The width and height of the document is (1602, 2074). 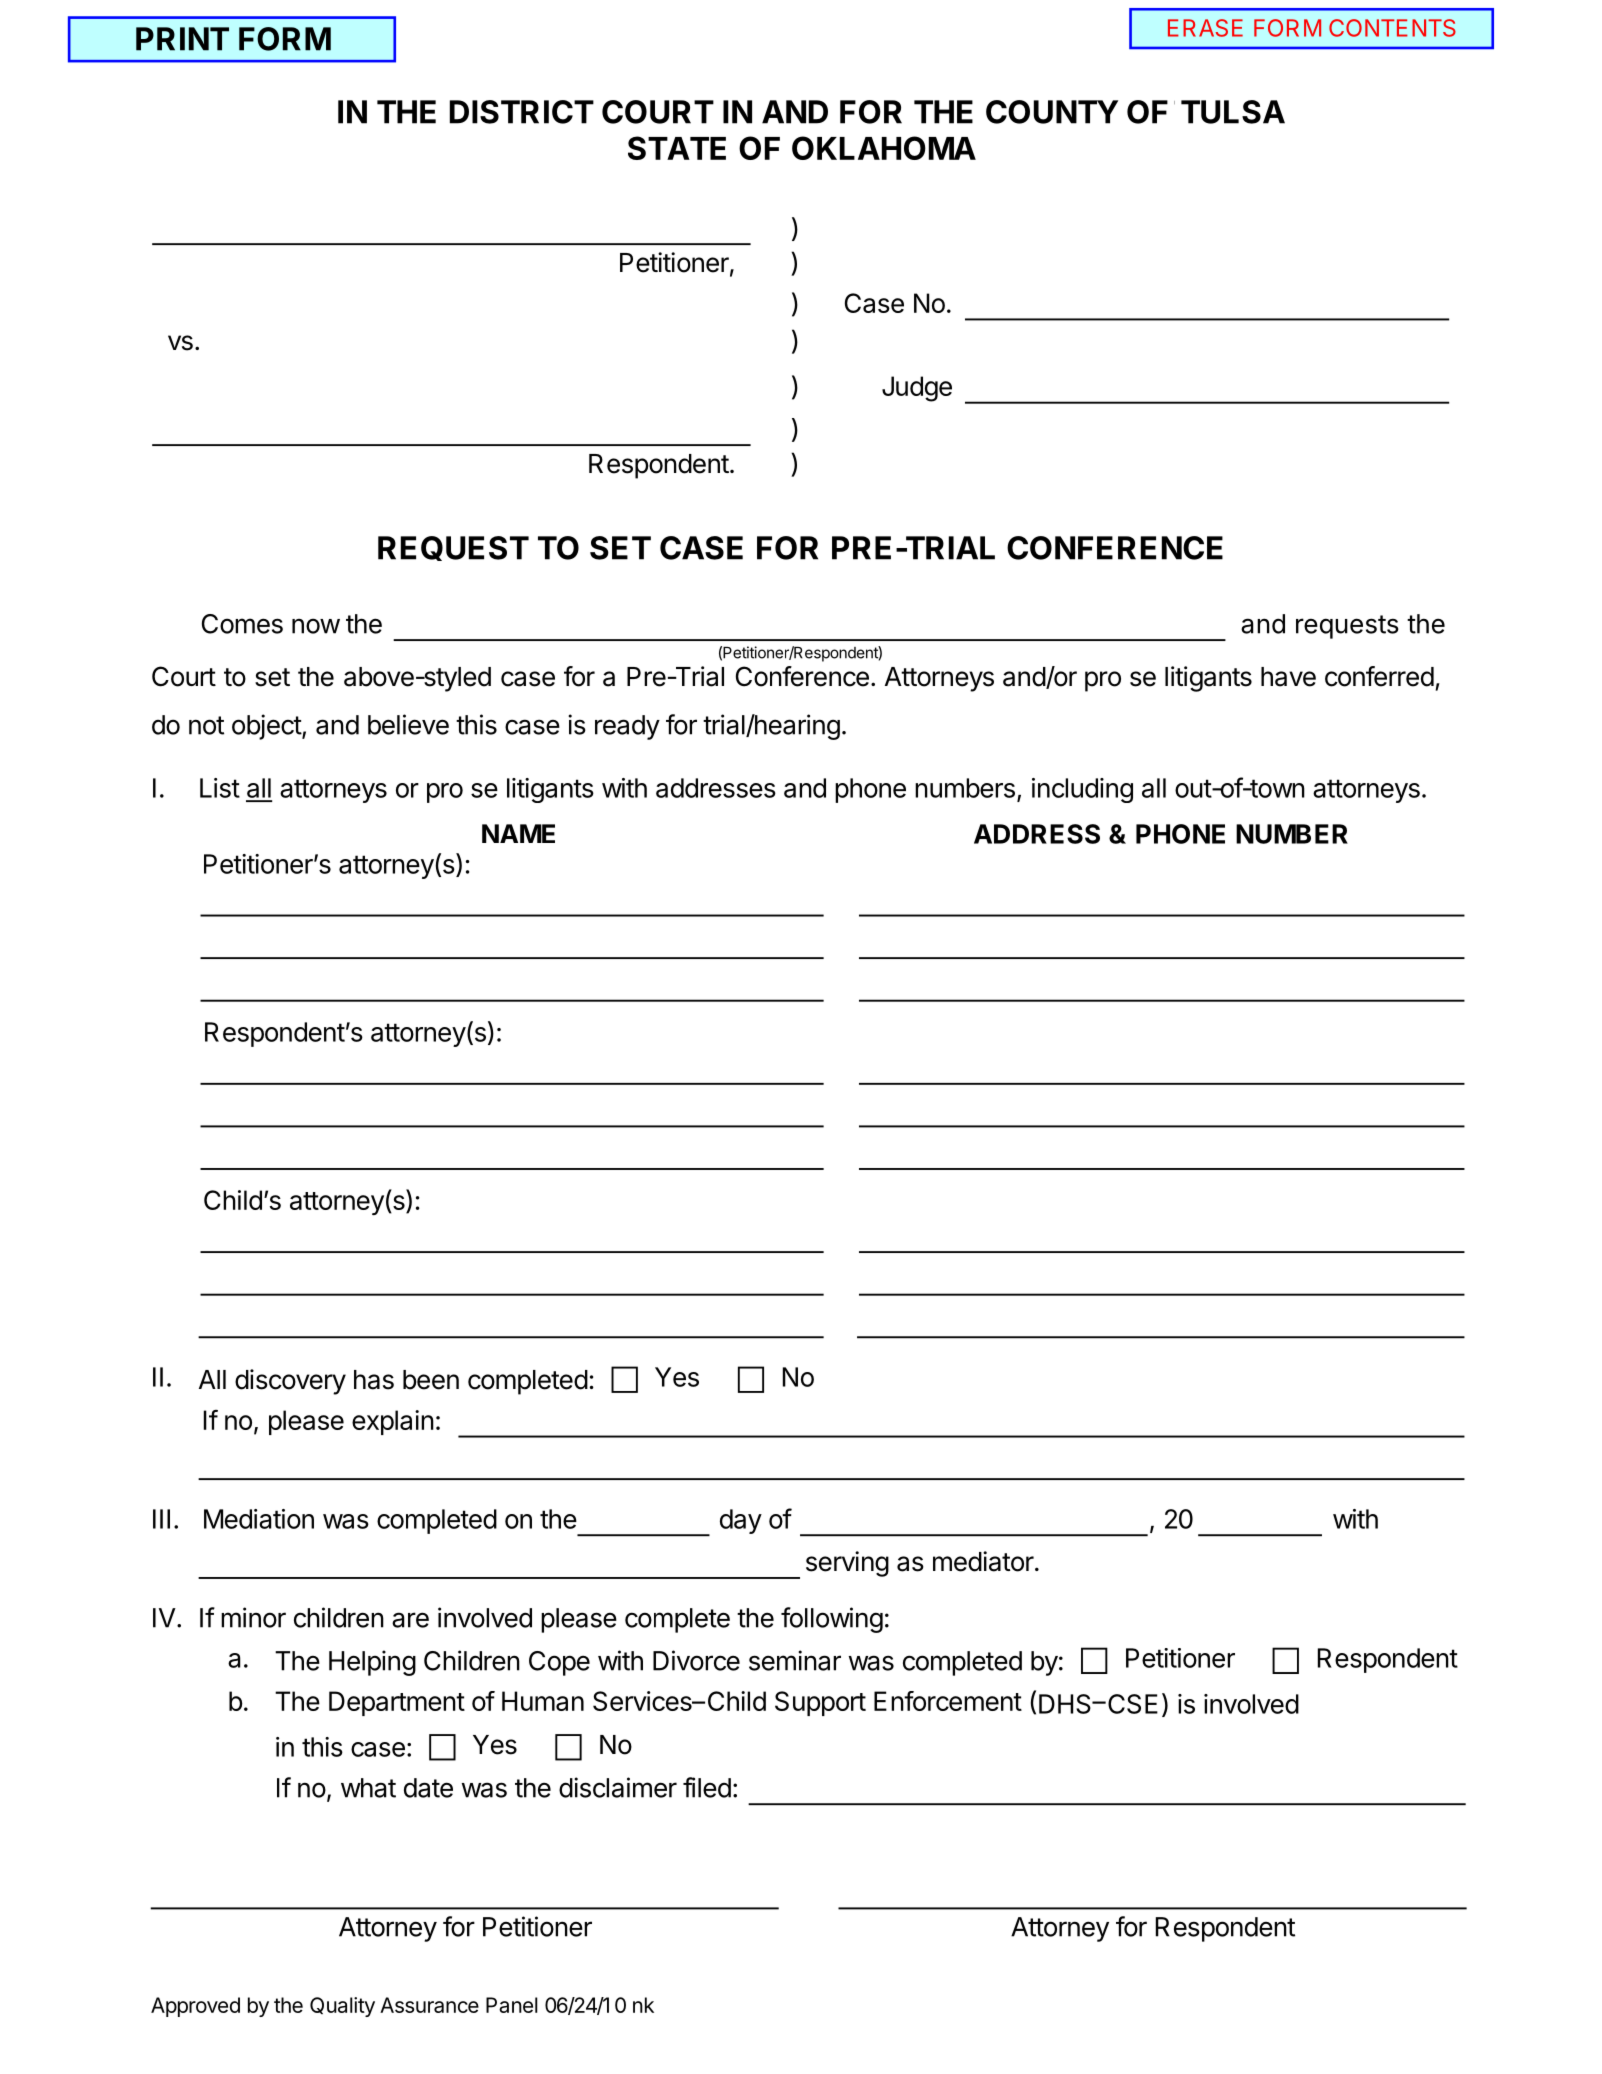 What do you see at coordinates (707, 1787) in the document?
I see `filed` at bounding box center [707, 1787].
